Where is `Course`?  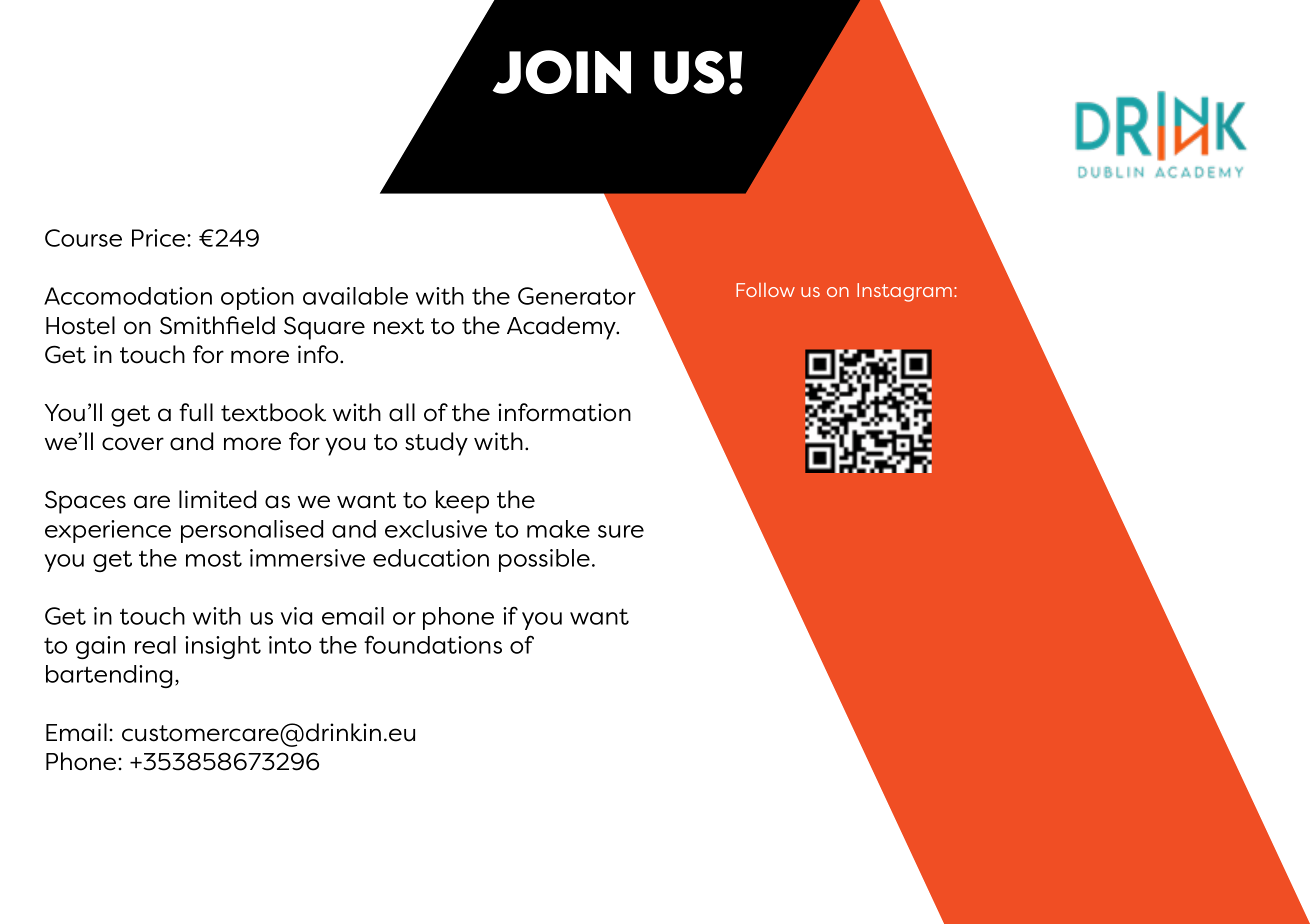
Course is located at coordinates (83, 238).
